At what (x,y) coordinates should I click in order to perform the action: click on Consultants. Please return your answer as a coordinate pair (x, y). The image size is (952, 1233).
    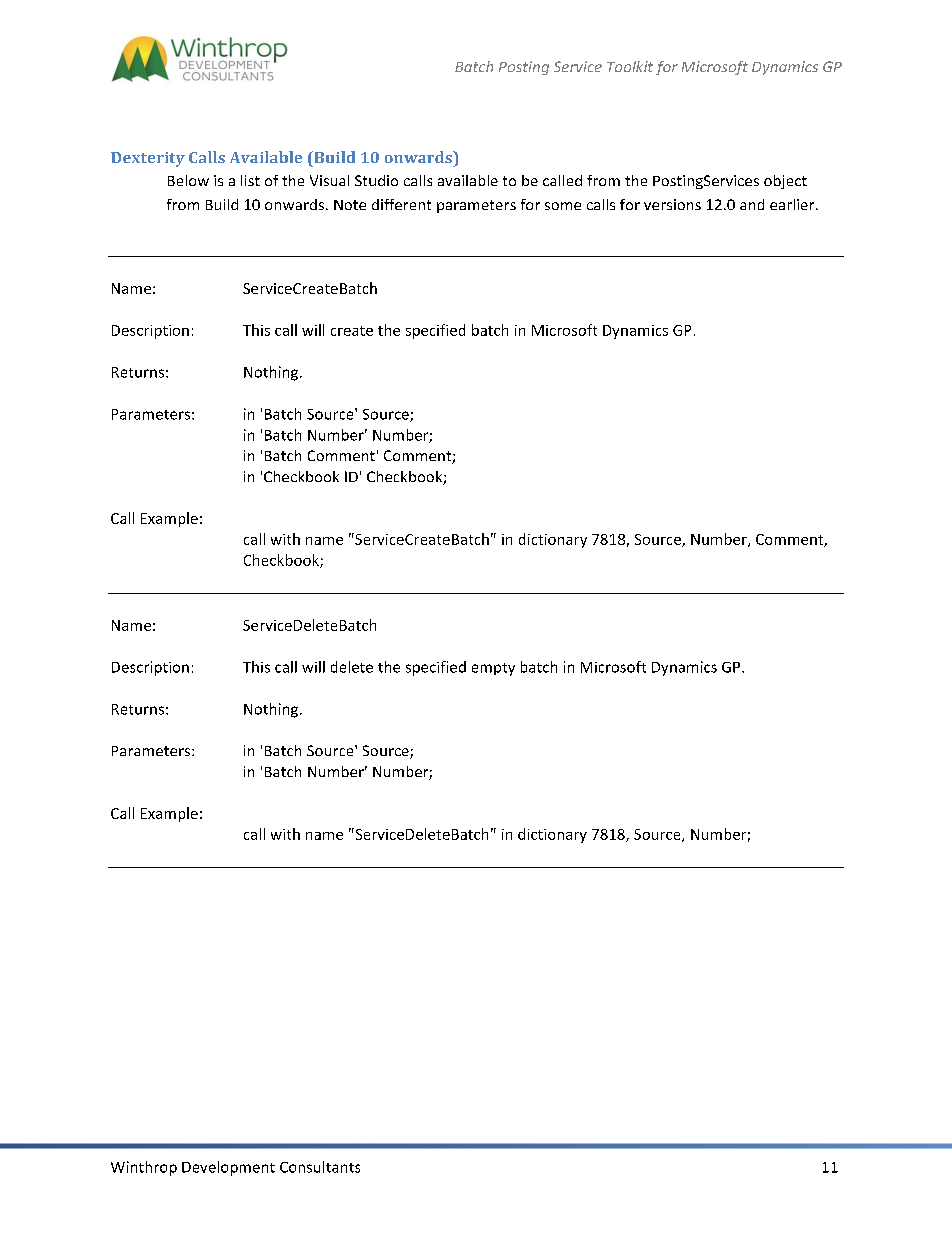
    Looking at the image, I should click on (320, 1167).
